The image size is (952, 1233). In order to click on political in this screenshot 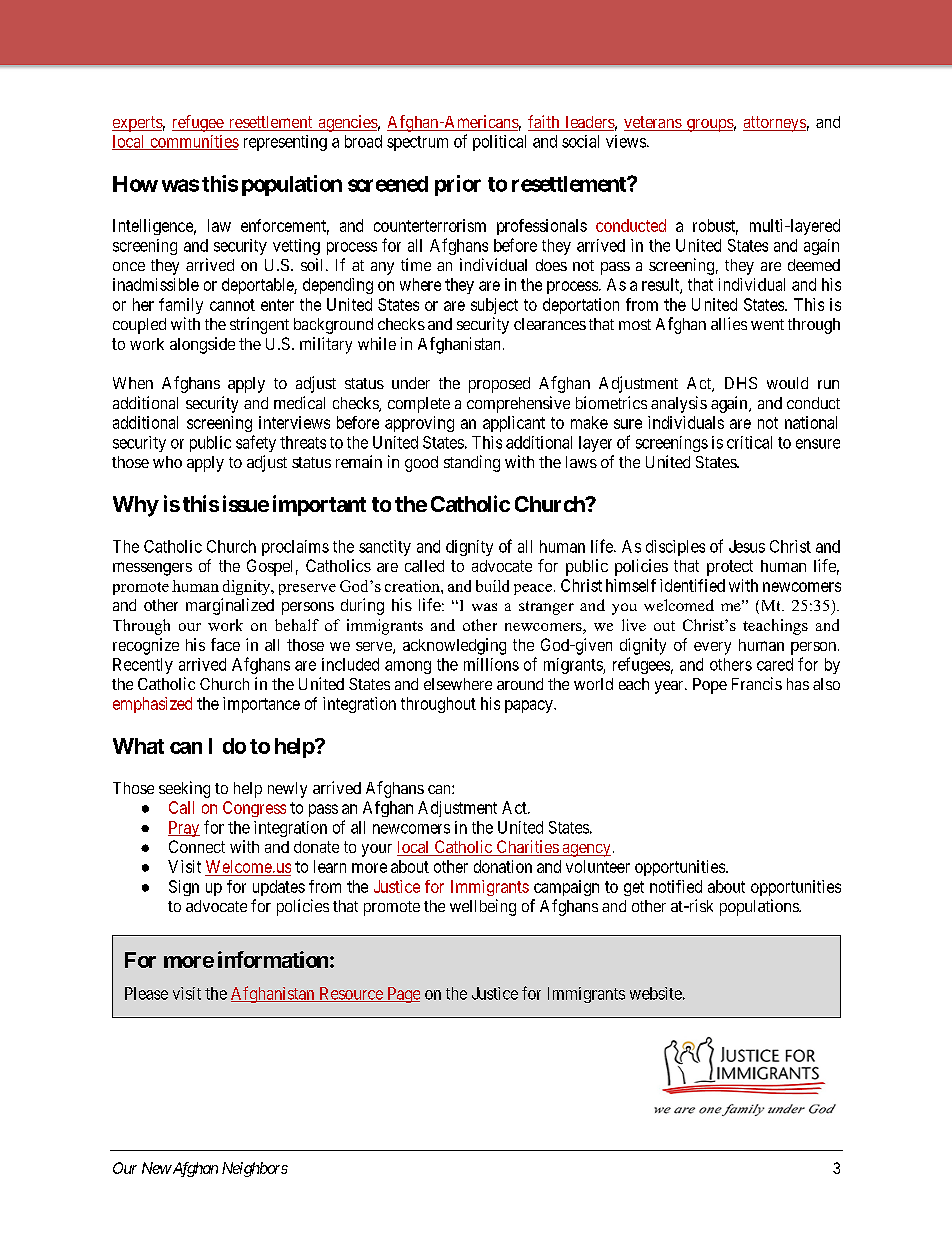, I will do `click(499, 143)`.
